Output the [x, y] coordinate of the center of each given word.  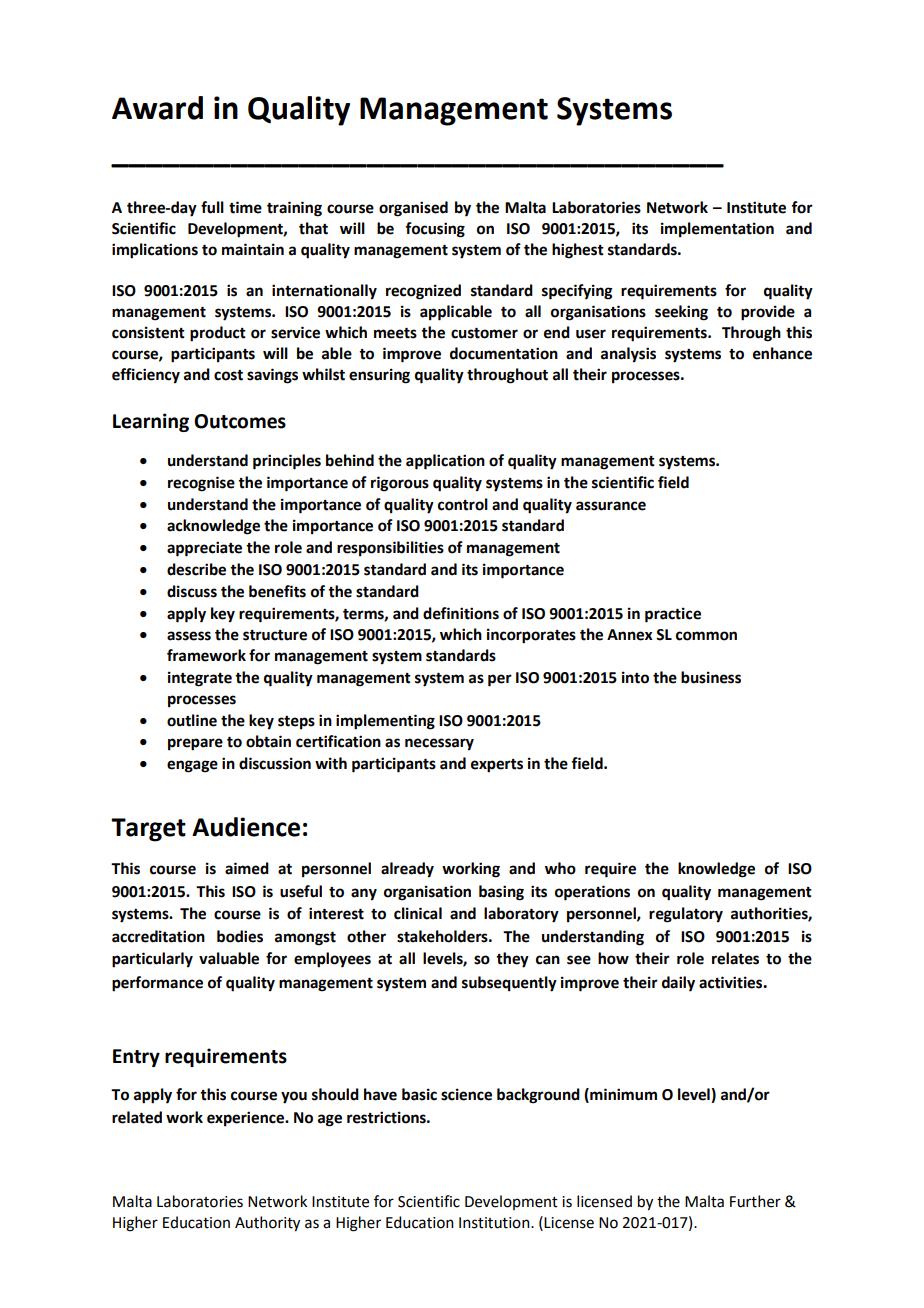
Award [157, 108]
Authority [267, 1224]
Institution [495, 1223]
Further [755, 1201]
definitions [461, 613]
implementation [717, 230]
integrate [200, 679]
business [711, 677]
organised [413, 209]
